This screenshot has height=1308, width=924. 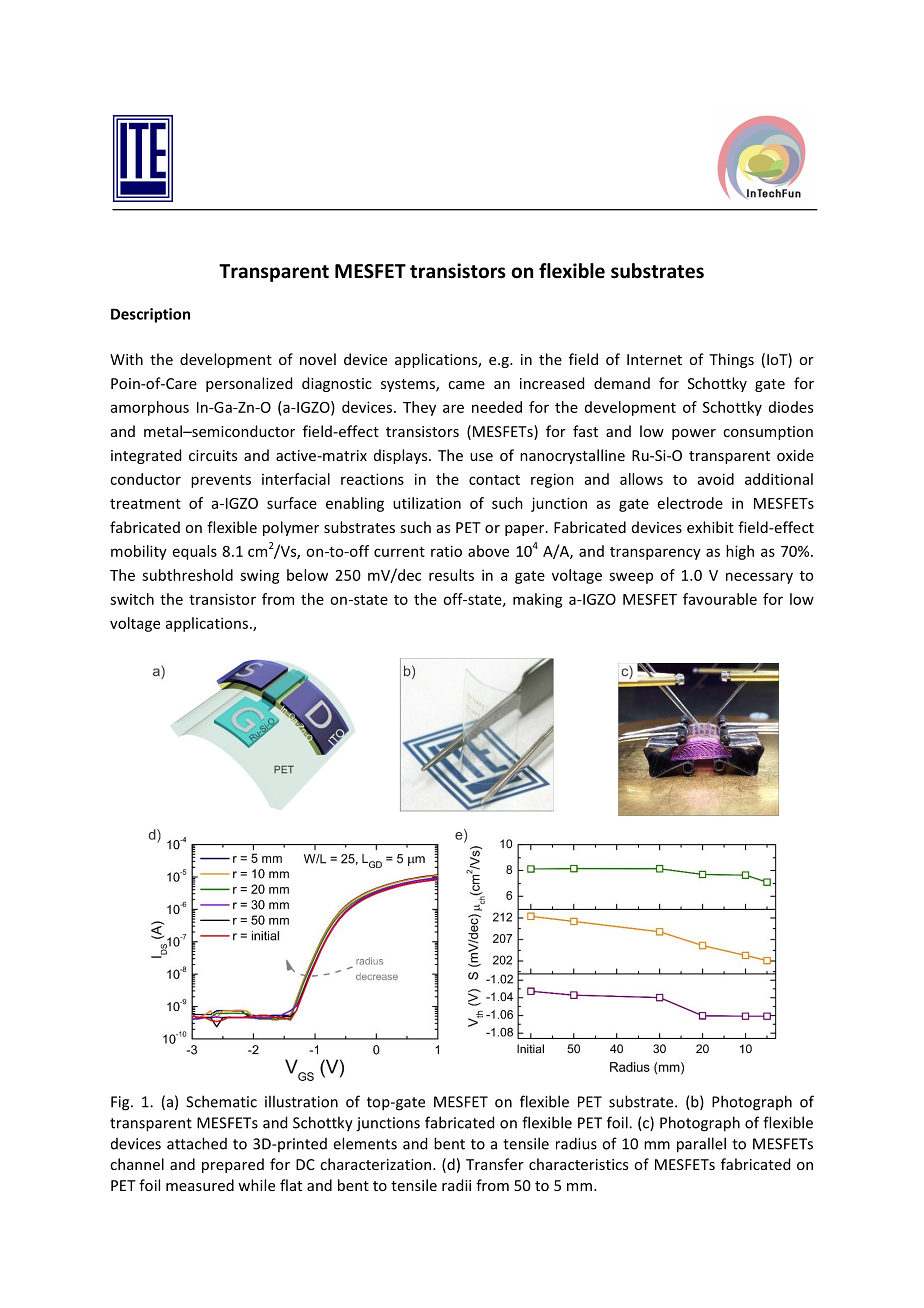 What do you see at coordinates (197, 1143) in the screenshot?
I see `attached` at bounding box center [197, 1143].
